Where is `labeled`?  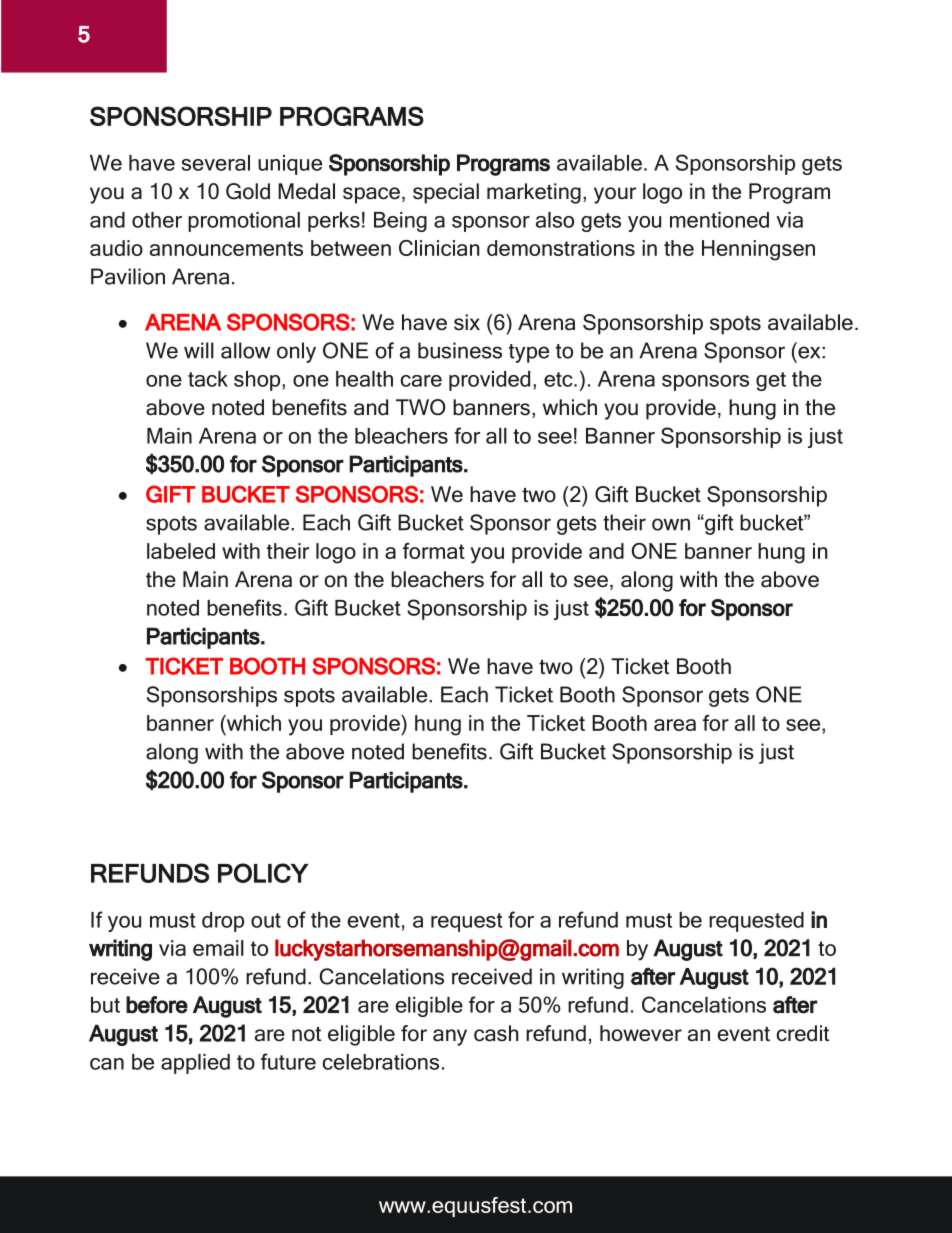
labeled is located at coordinates (181, 551).
